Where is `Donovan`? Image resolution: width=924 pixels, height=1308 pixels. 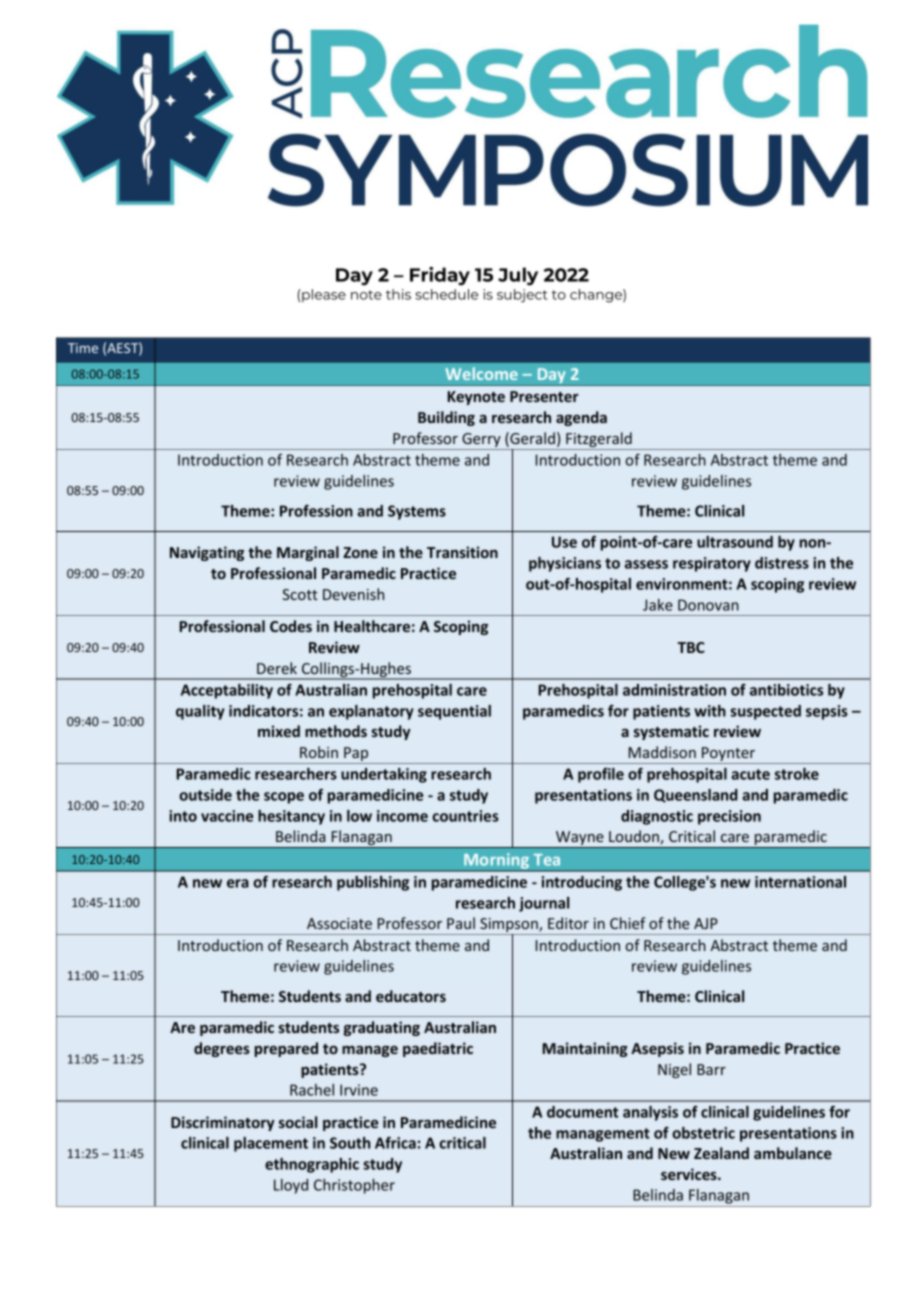 Donovan is located at coordinates (708, 605).
